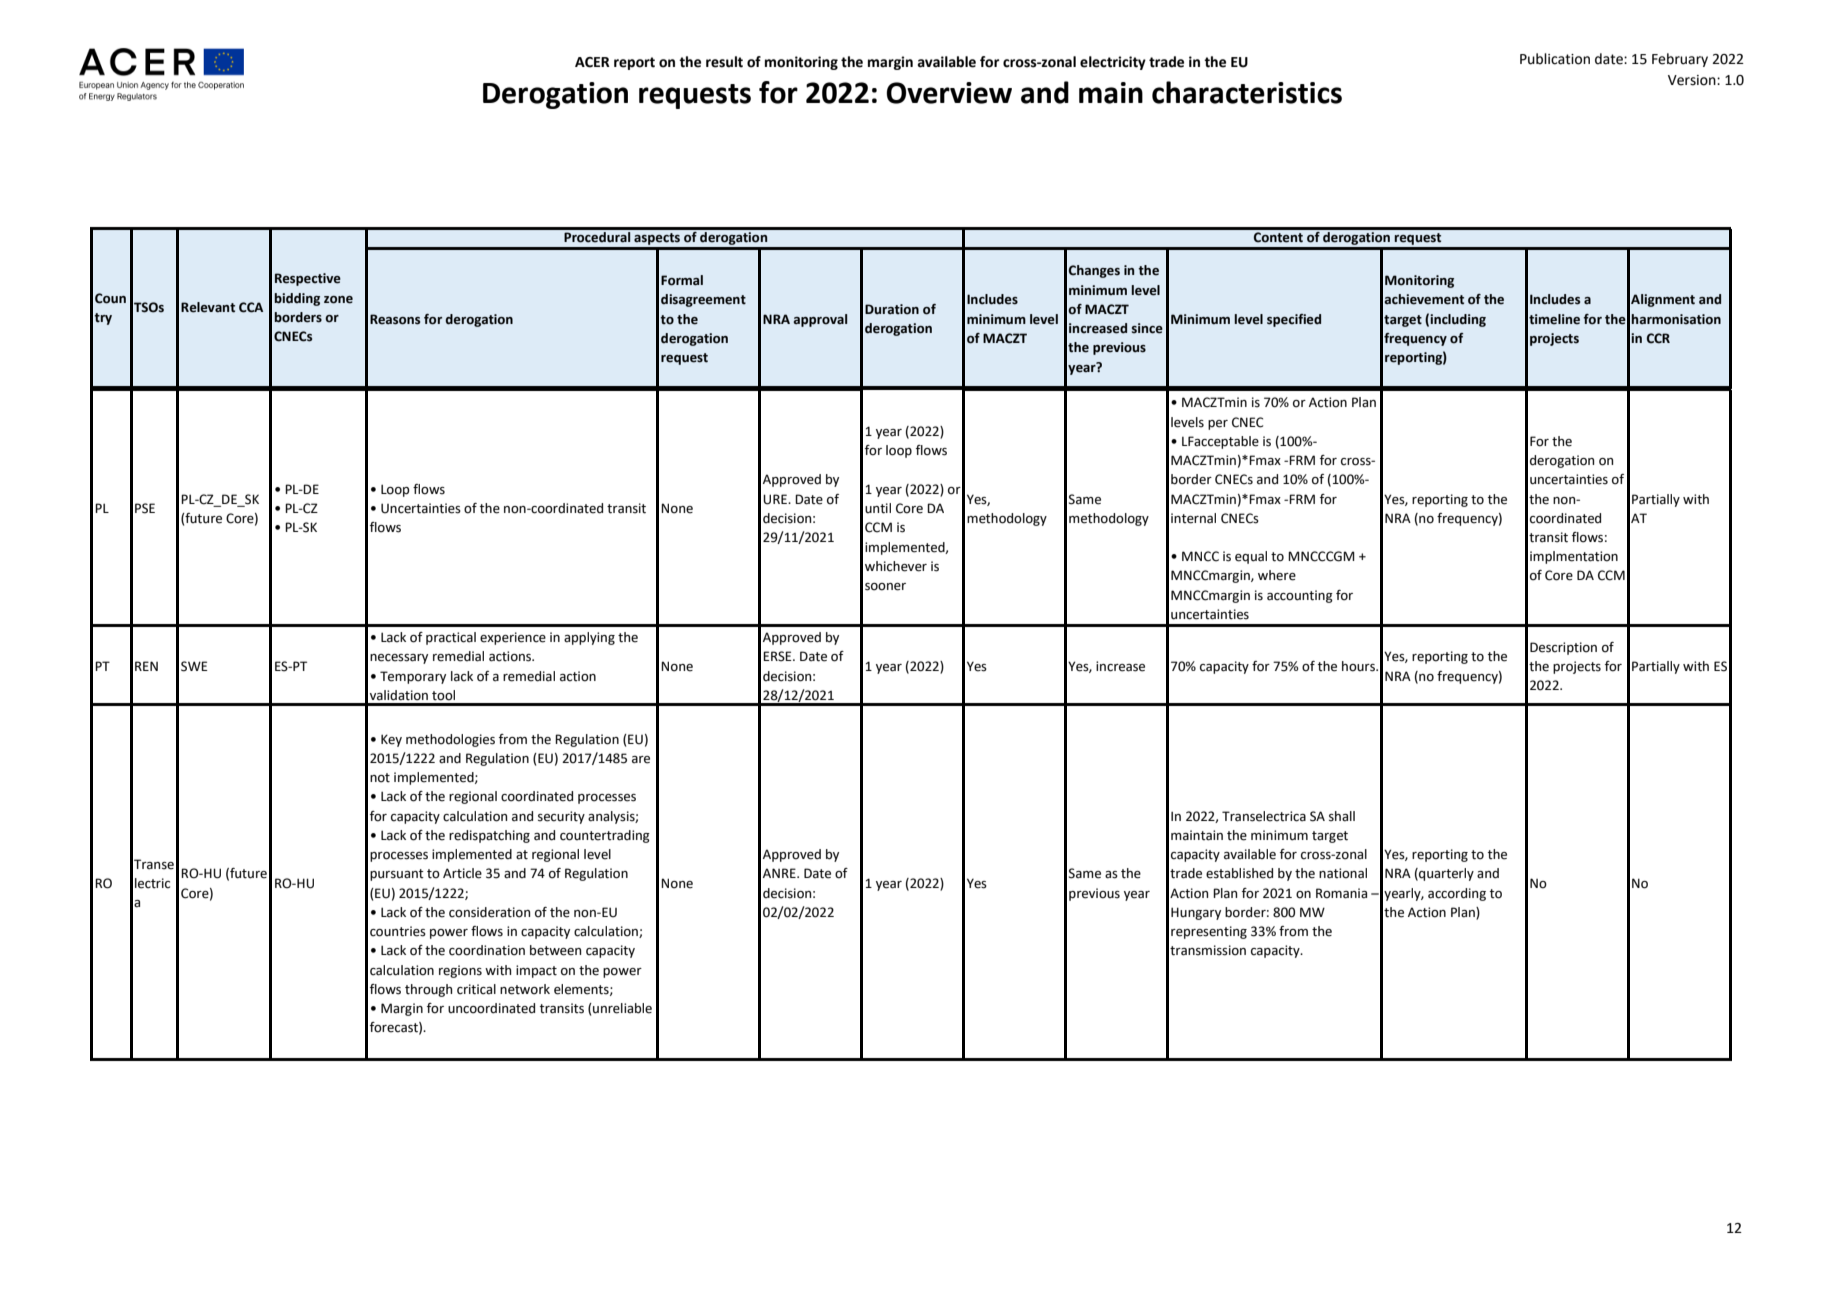  I want to click on through, so click(428, 990).
